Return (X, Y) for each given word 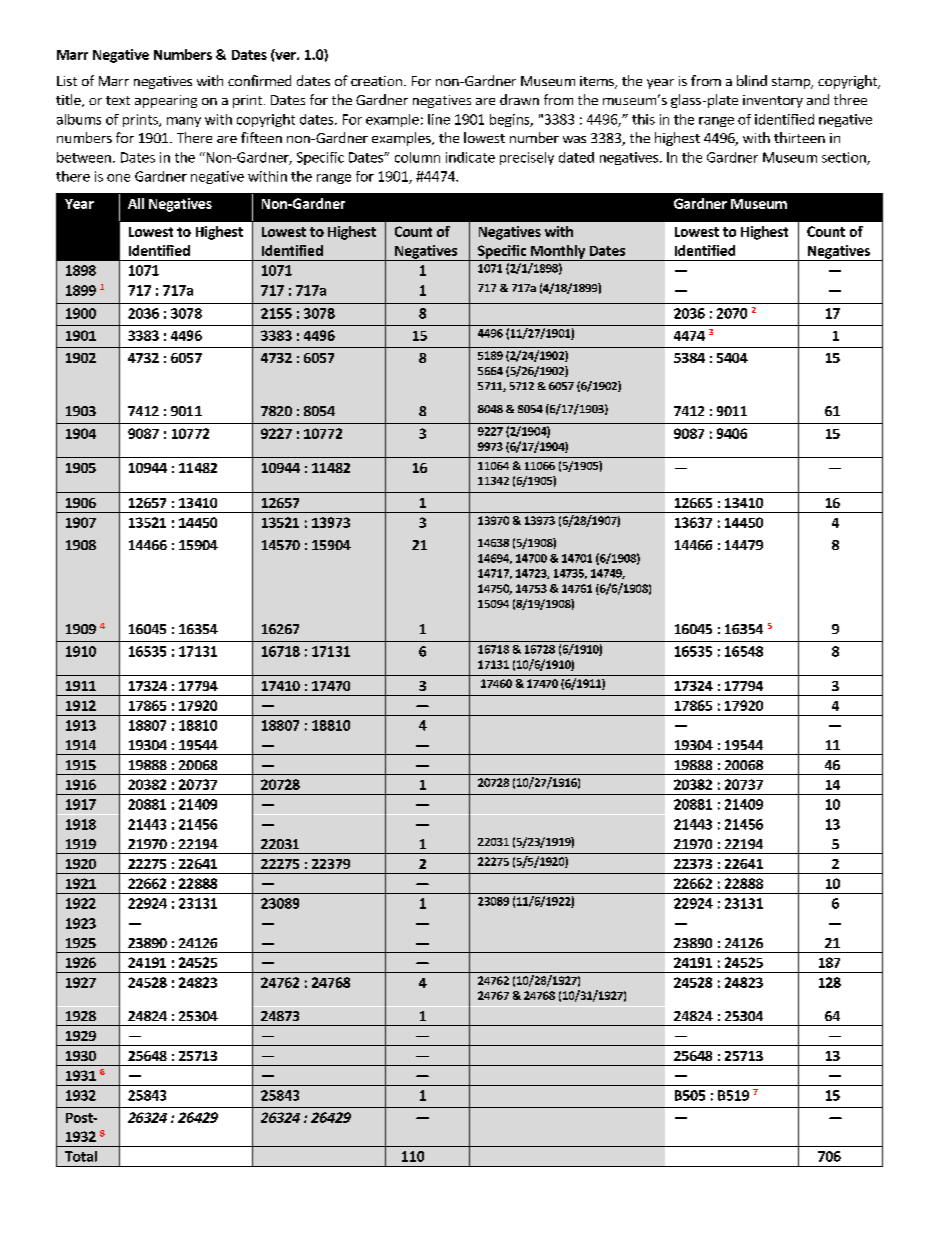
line (439, 119)
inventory (773, 101)
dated (576, 157)
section (845, 158)
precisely (527, 158)
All (136, 203)
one (118, 178)
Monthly (558, 253)
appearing (166, 101)
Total (81, 1156)
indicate (470, 157)
